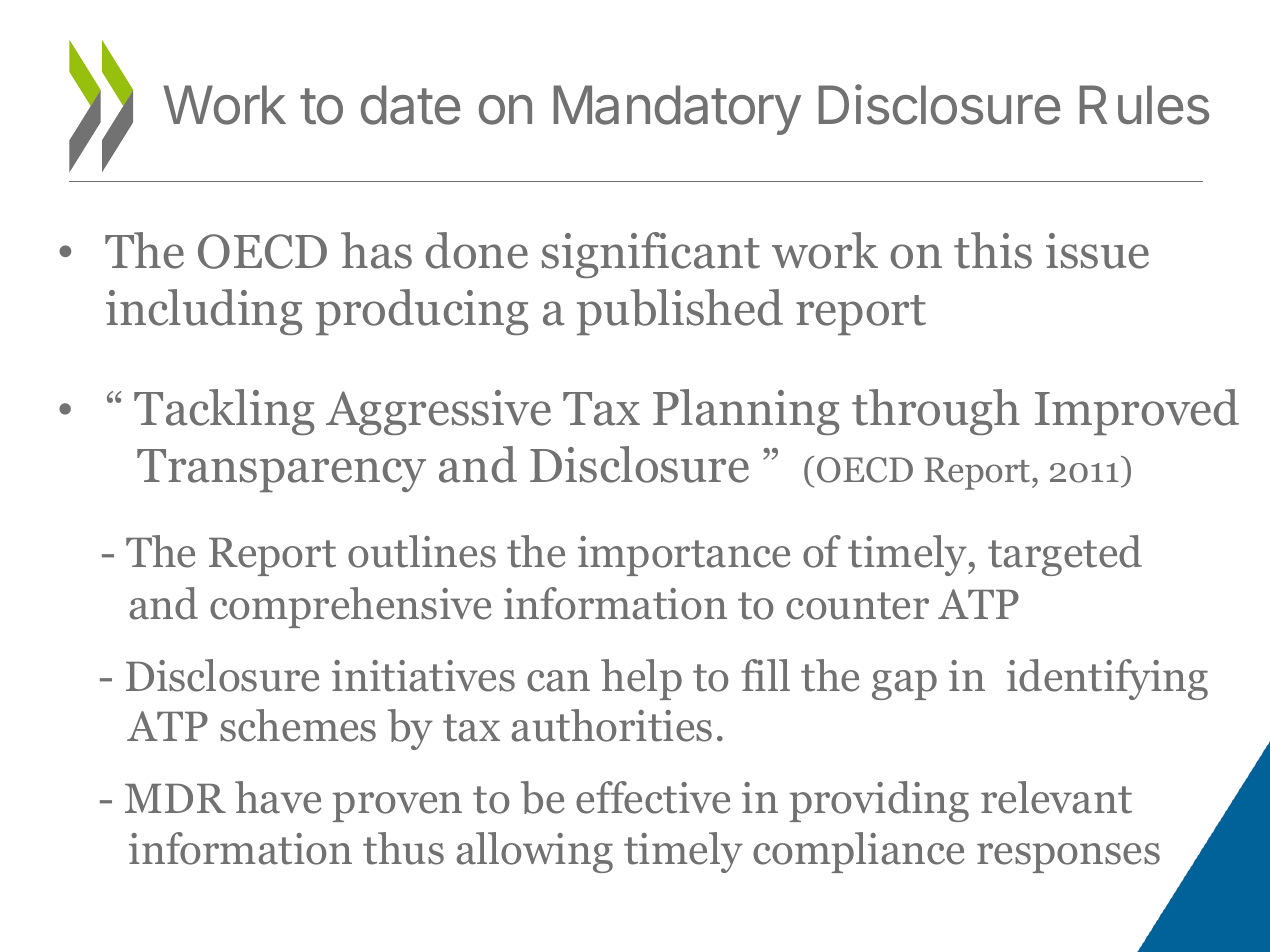 The height and width of the screenshot is (952, 1270). What do you see at coordinates (410, 105) in the screenshot?
I see `date` at bounding box center [410, 105].
